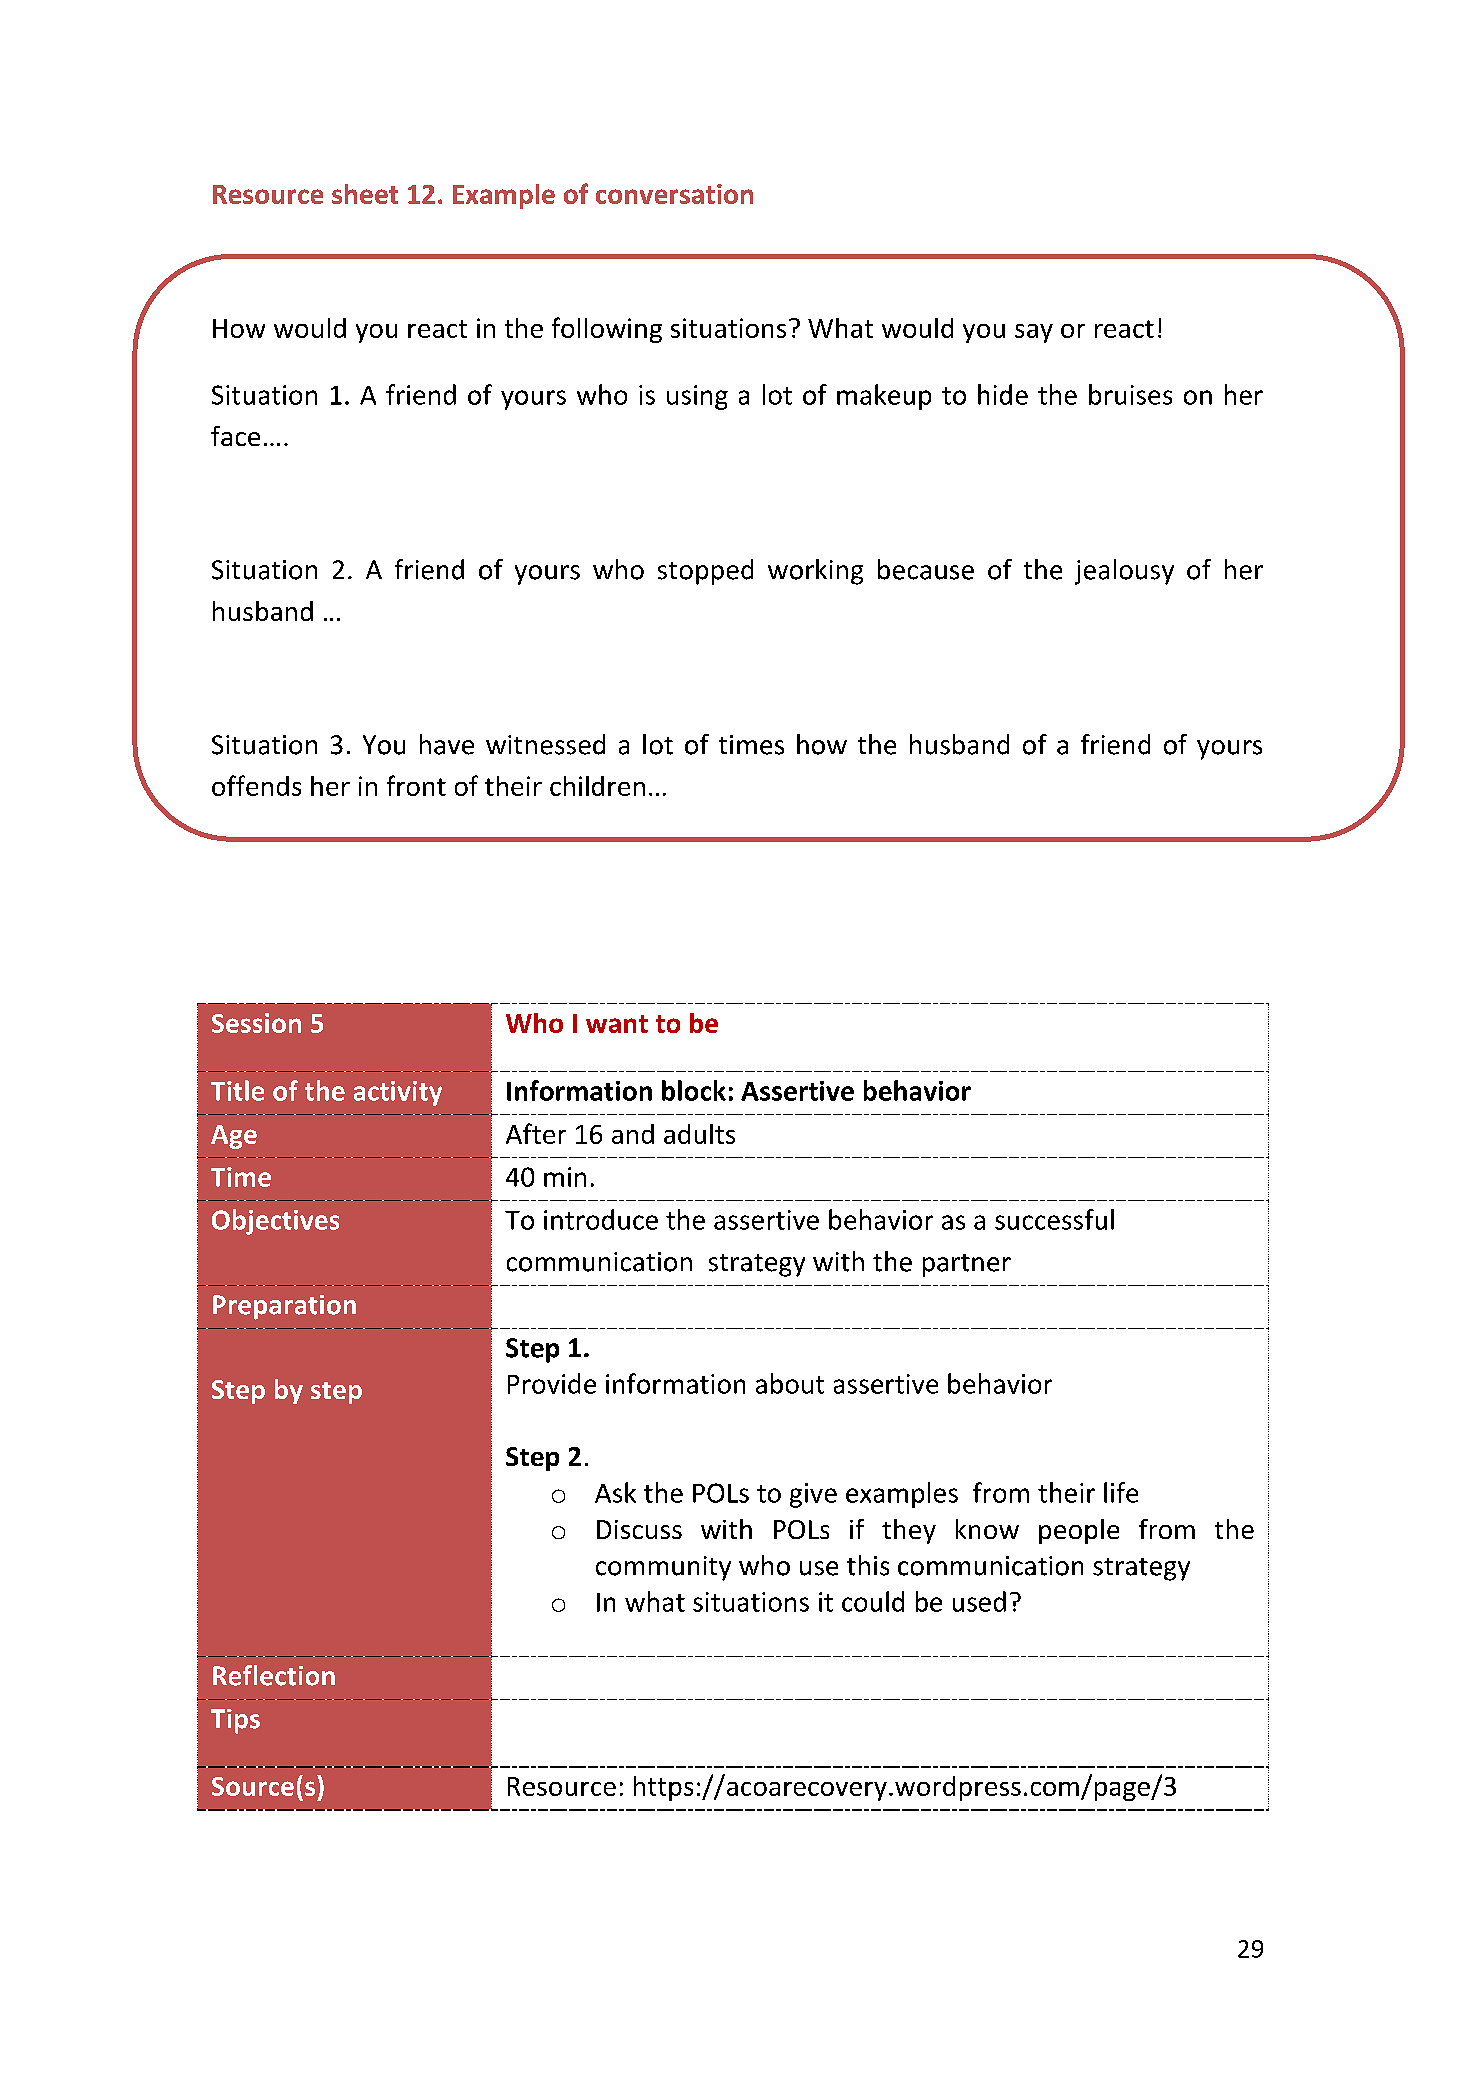 This image has height=2086, width=1475. Describe the element at coordinates (674, 194) in the image. I see `conversation` at that location.
